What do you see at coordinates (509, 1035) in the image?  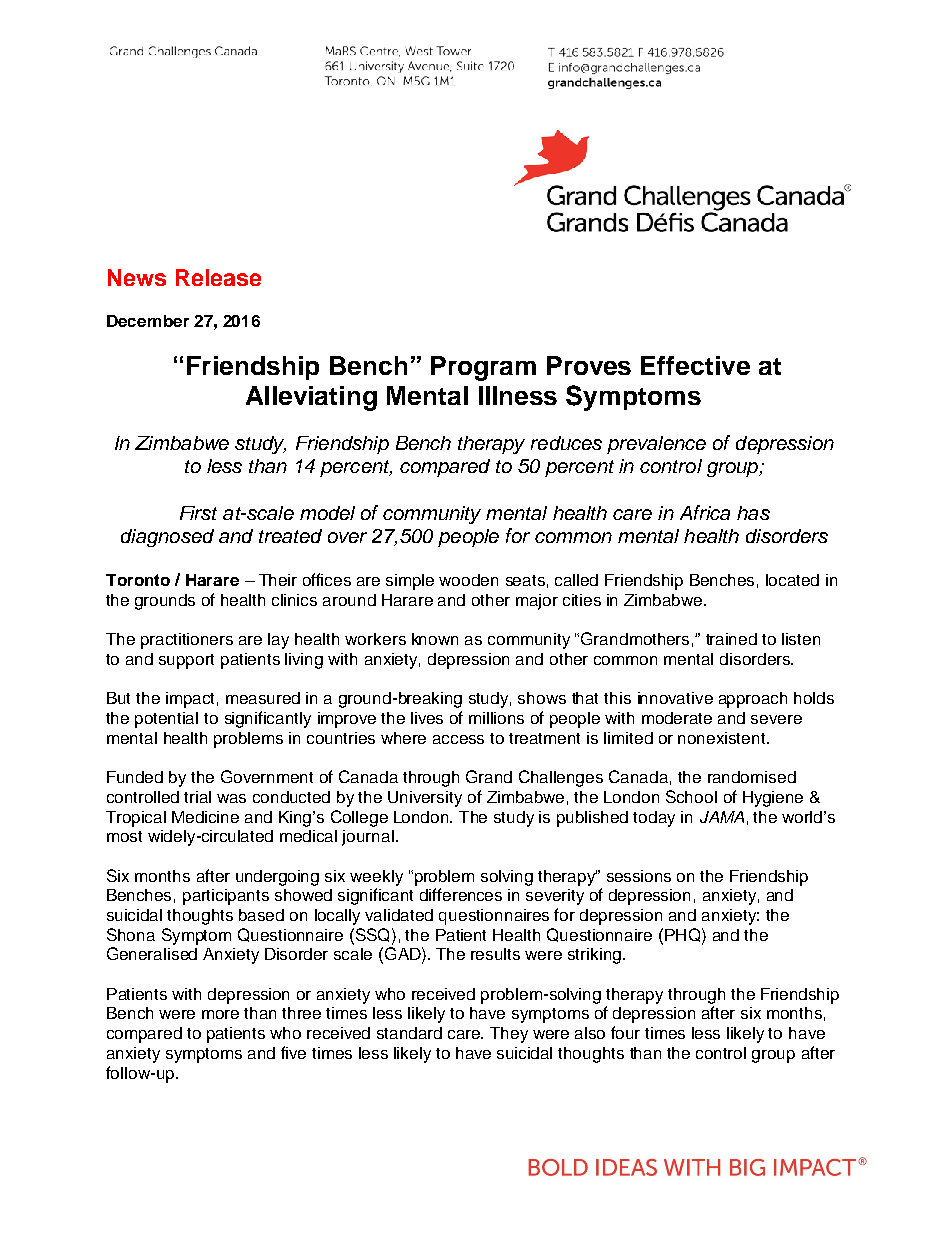 I see `They` at bounding box center [509, 1035].
